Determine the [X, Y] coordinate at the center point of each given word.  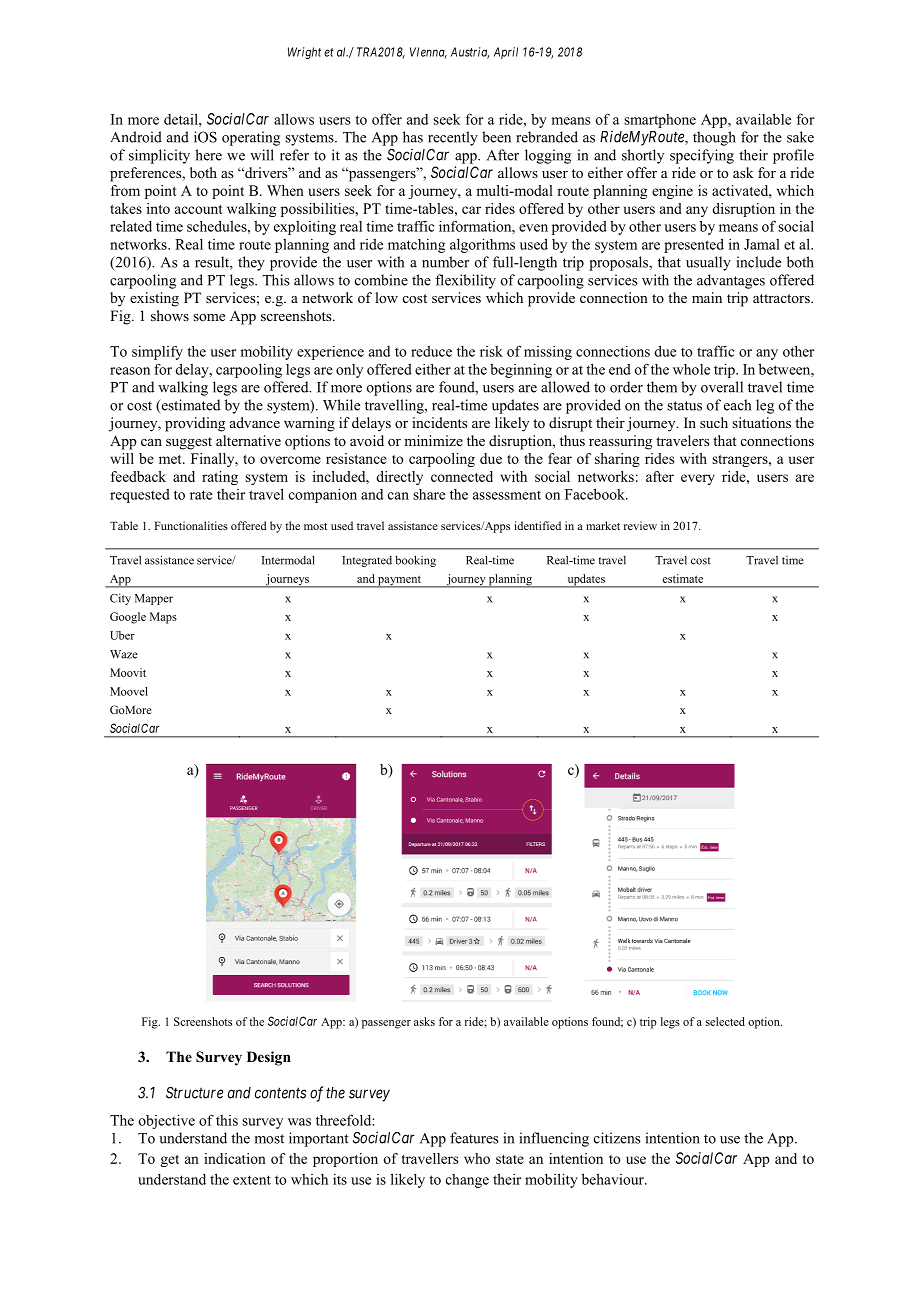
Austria [470, 53]
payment [399, 581]
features [474, 1138]
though [714, 138]
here [208, 155]
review [640, 525]
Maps [163, 618]
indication [235, 1158]
